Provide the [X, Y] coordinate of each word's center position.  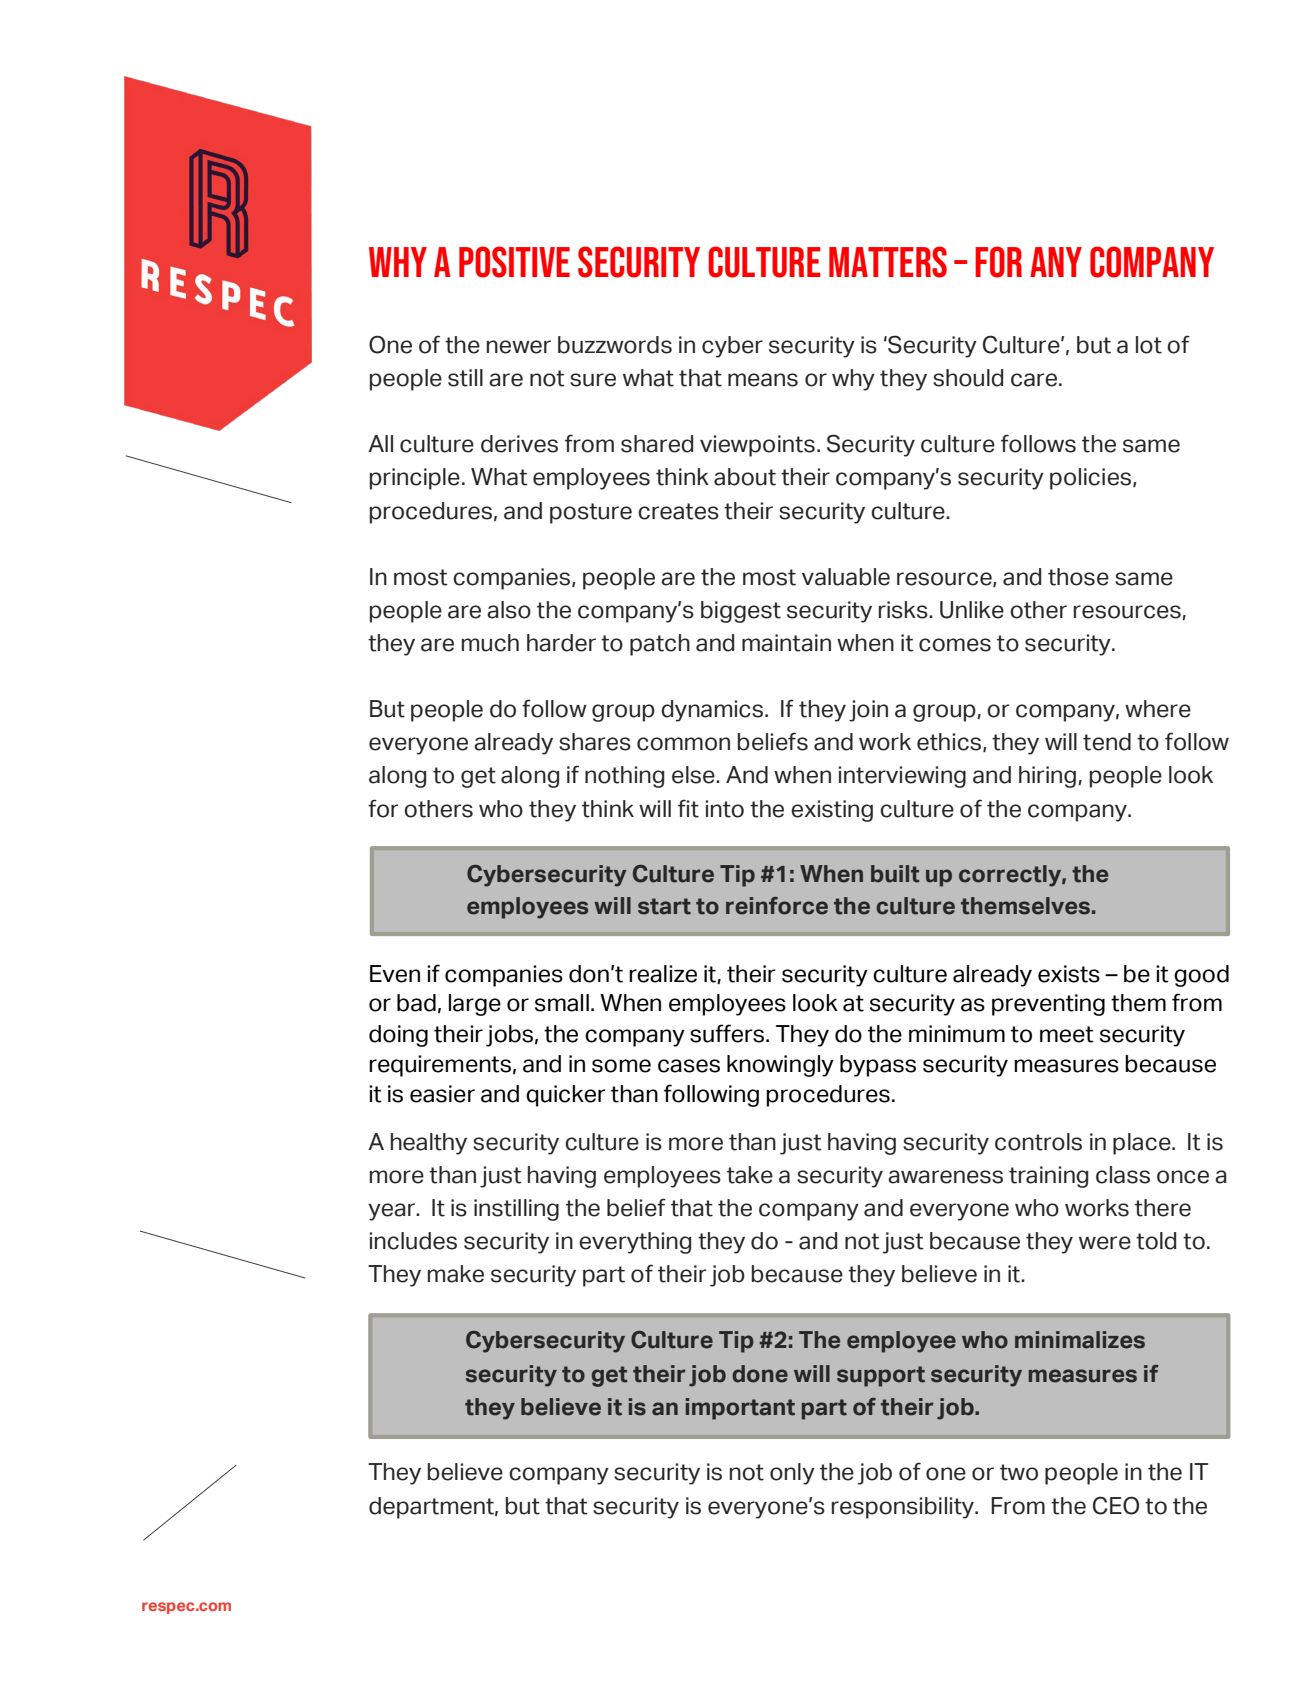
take [750, 1175]
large [475, 1005]
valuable [846, 577]
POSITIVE [514, 262]
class [1123, 1175]
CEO [1116, 1505]
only [792, 1474]
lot [1149, 345]
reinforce [777, 906]
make [456, 1274]
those [1078, 577]
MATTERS [888, 262]
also [509, 610]
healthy [429, 1144]
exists [1069, 974]
